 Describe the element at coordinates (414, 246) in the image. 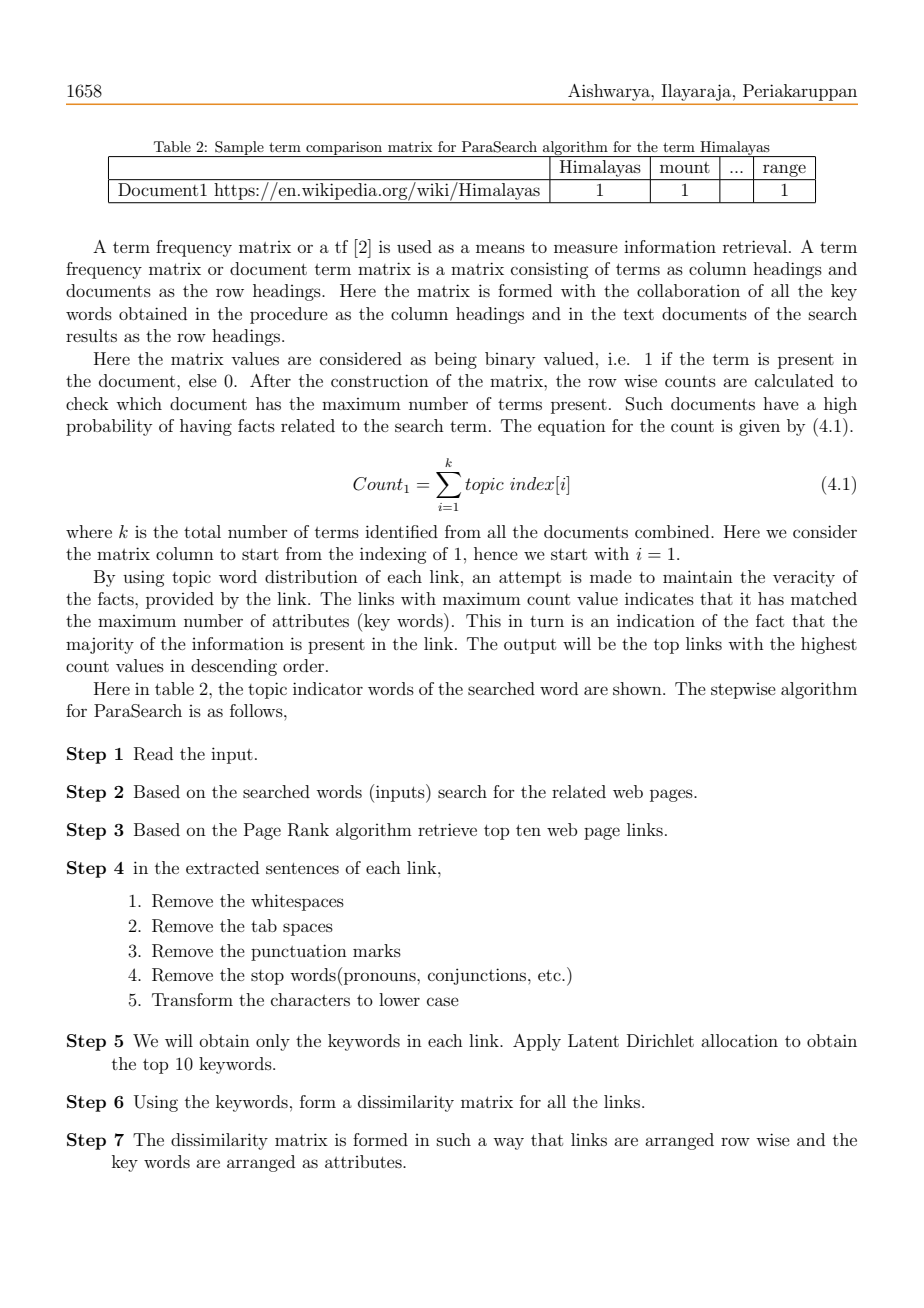

I see `used` at that location.
